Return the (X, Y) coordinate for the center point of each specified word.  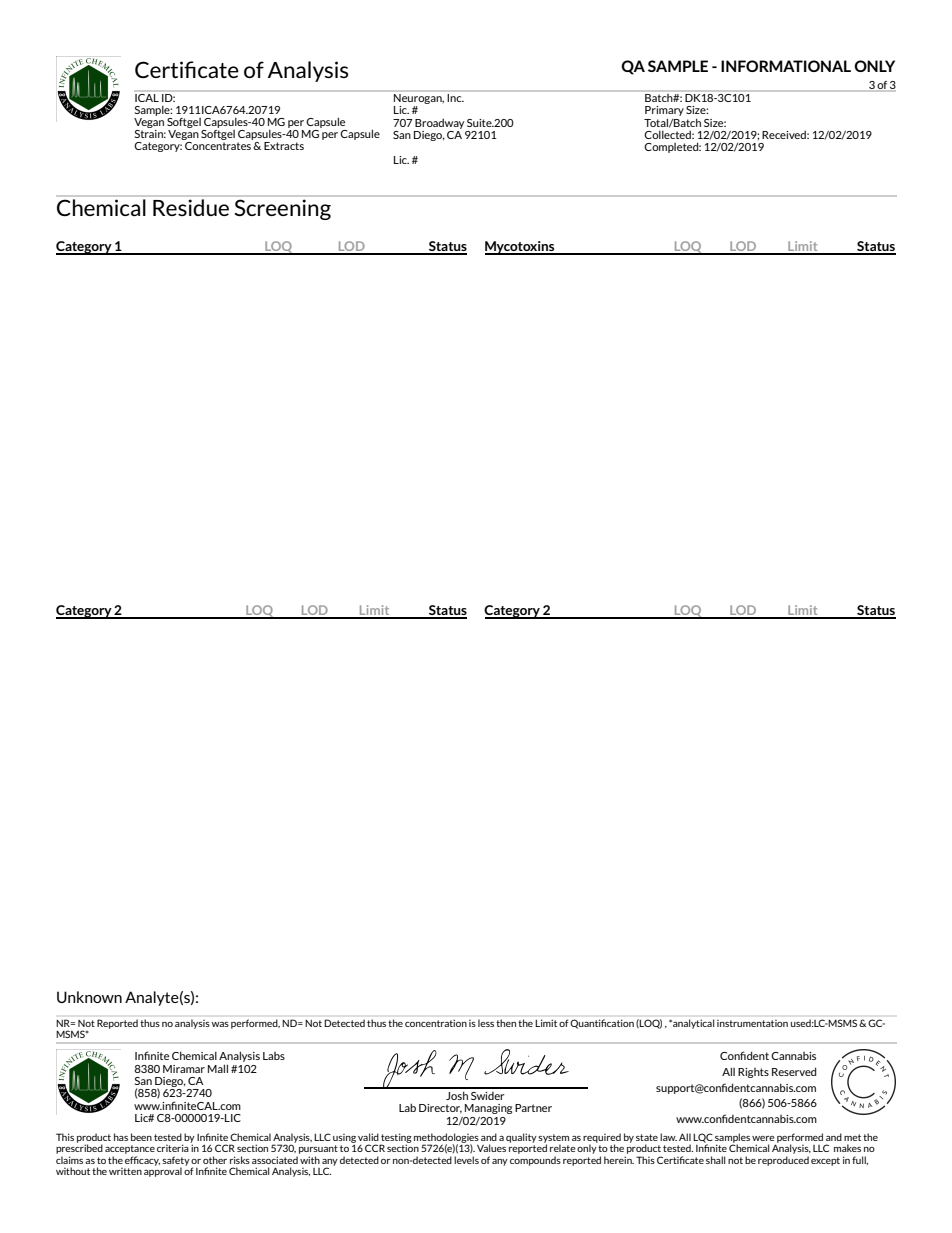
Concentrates (218, 144)
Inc (455, 96)
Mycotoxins (521, 248)
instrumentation (752, 1023)
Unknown (89, 997)
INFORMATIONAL (786, 66)
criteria (174, 1147)
